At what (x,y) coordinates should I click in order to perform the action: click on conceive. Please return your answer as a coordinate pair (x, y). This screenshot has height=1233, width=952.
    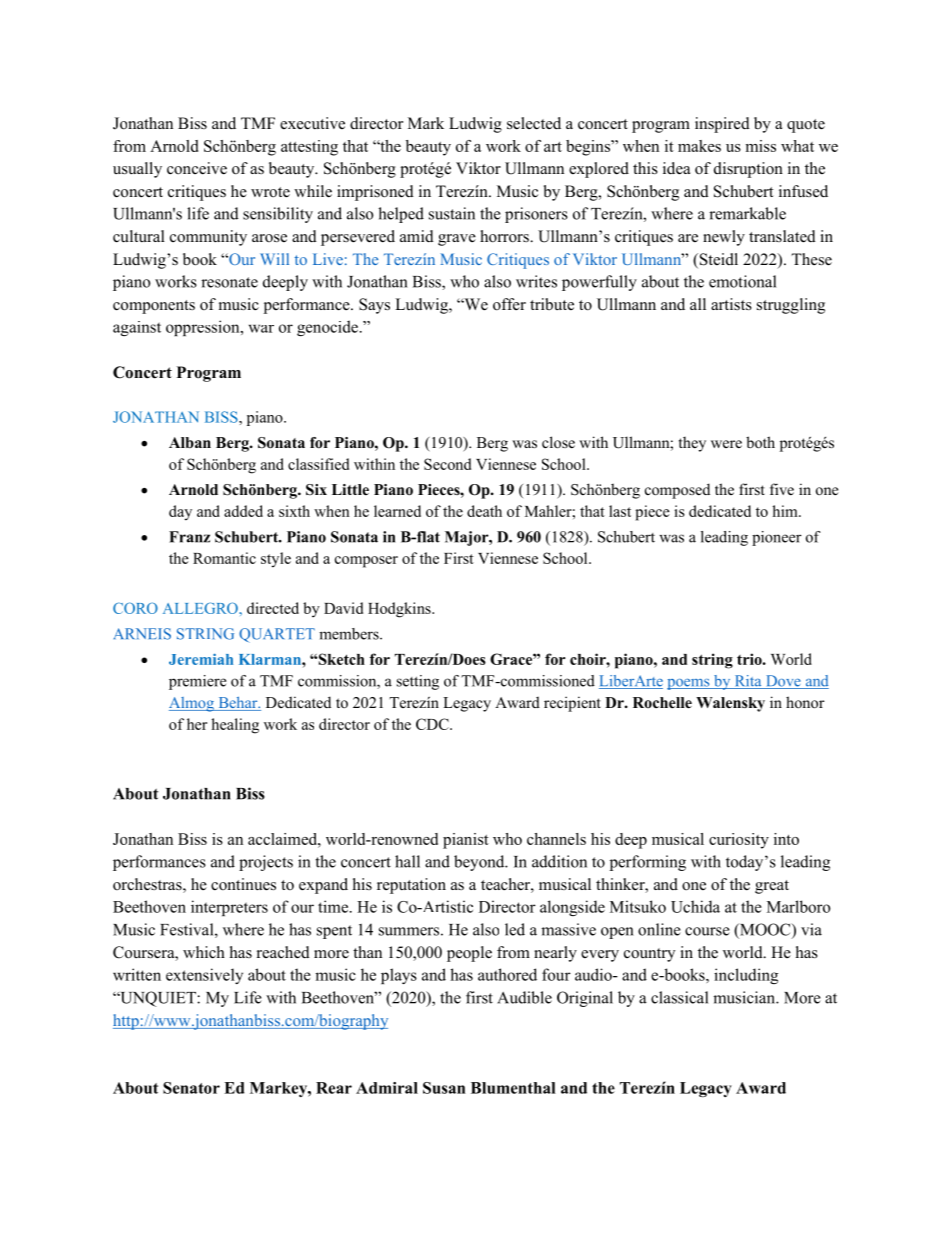
    Looking at the image, I should click on (197, 168).
